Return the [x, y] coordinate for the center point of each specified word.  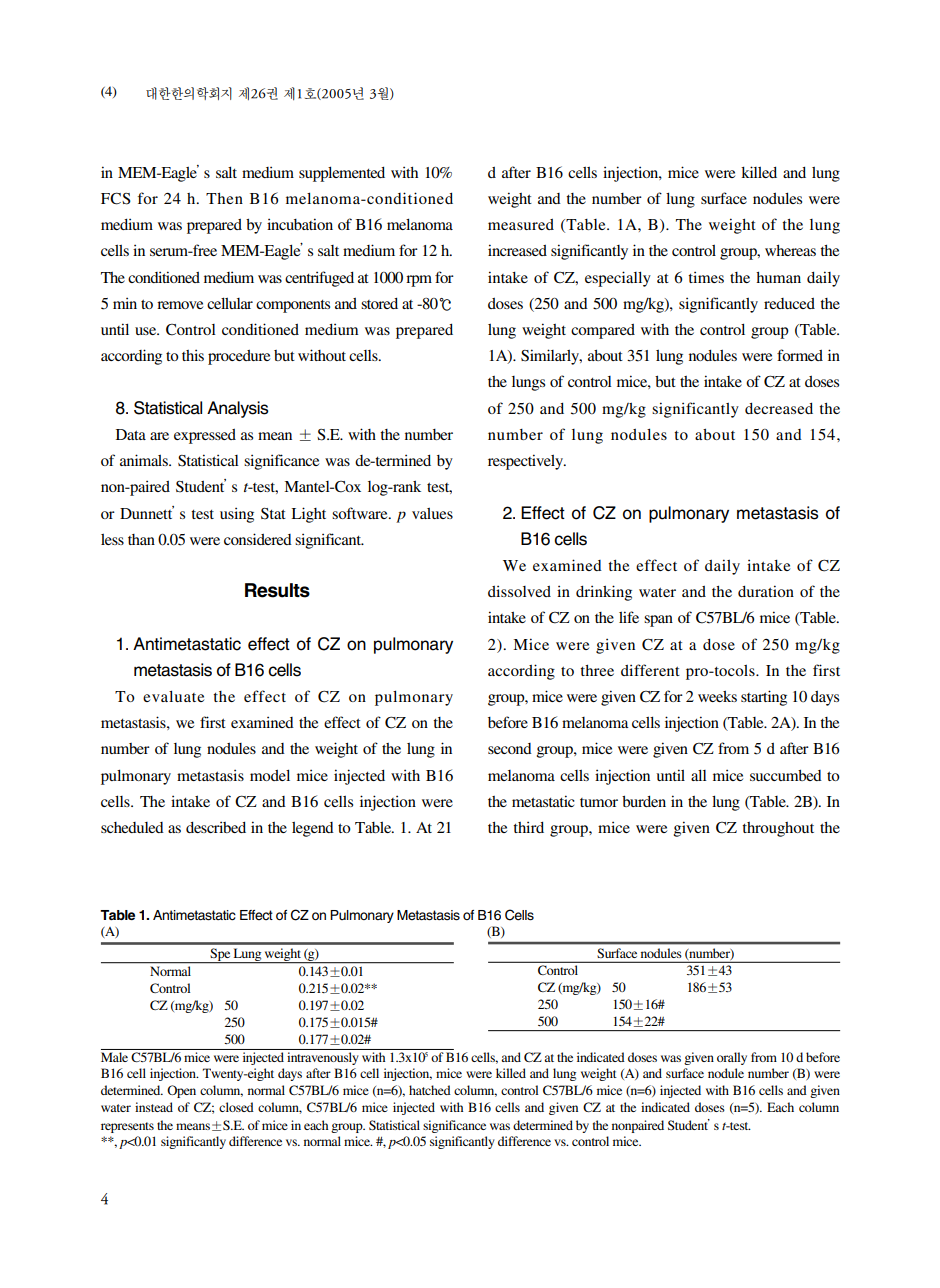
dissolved [519, 591]
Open [181, 1091]
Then [224, 198]
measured [521, 224]
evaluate [173, 696]
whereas [790, 250]
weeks [717, 696]
